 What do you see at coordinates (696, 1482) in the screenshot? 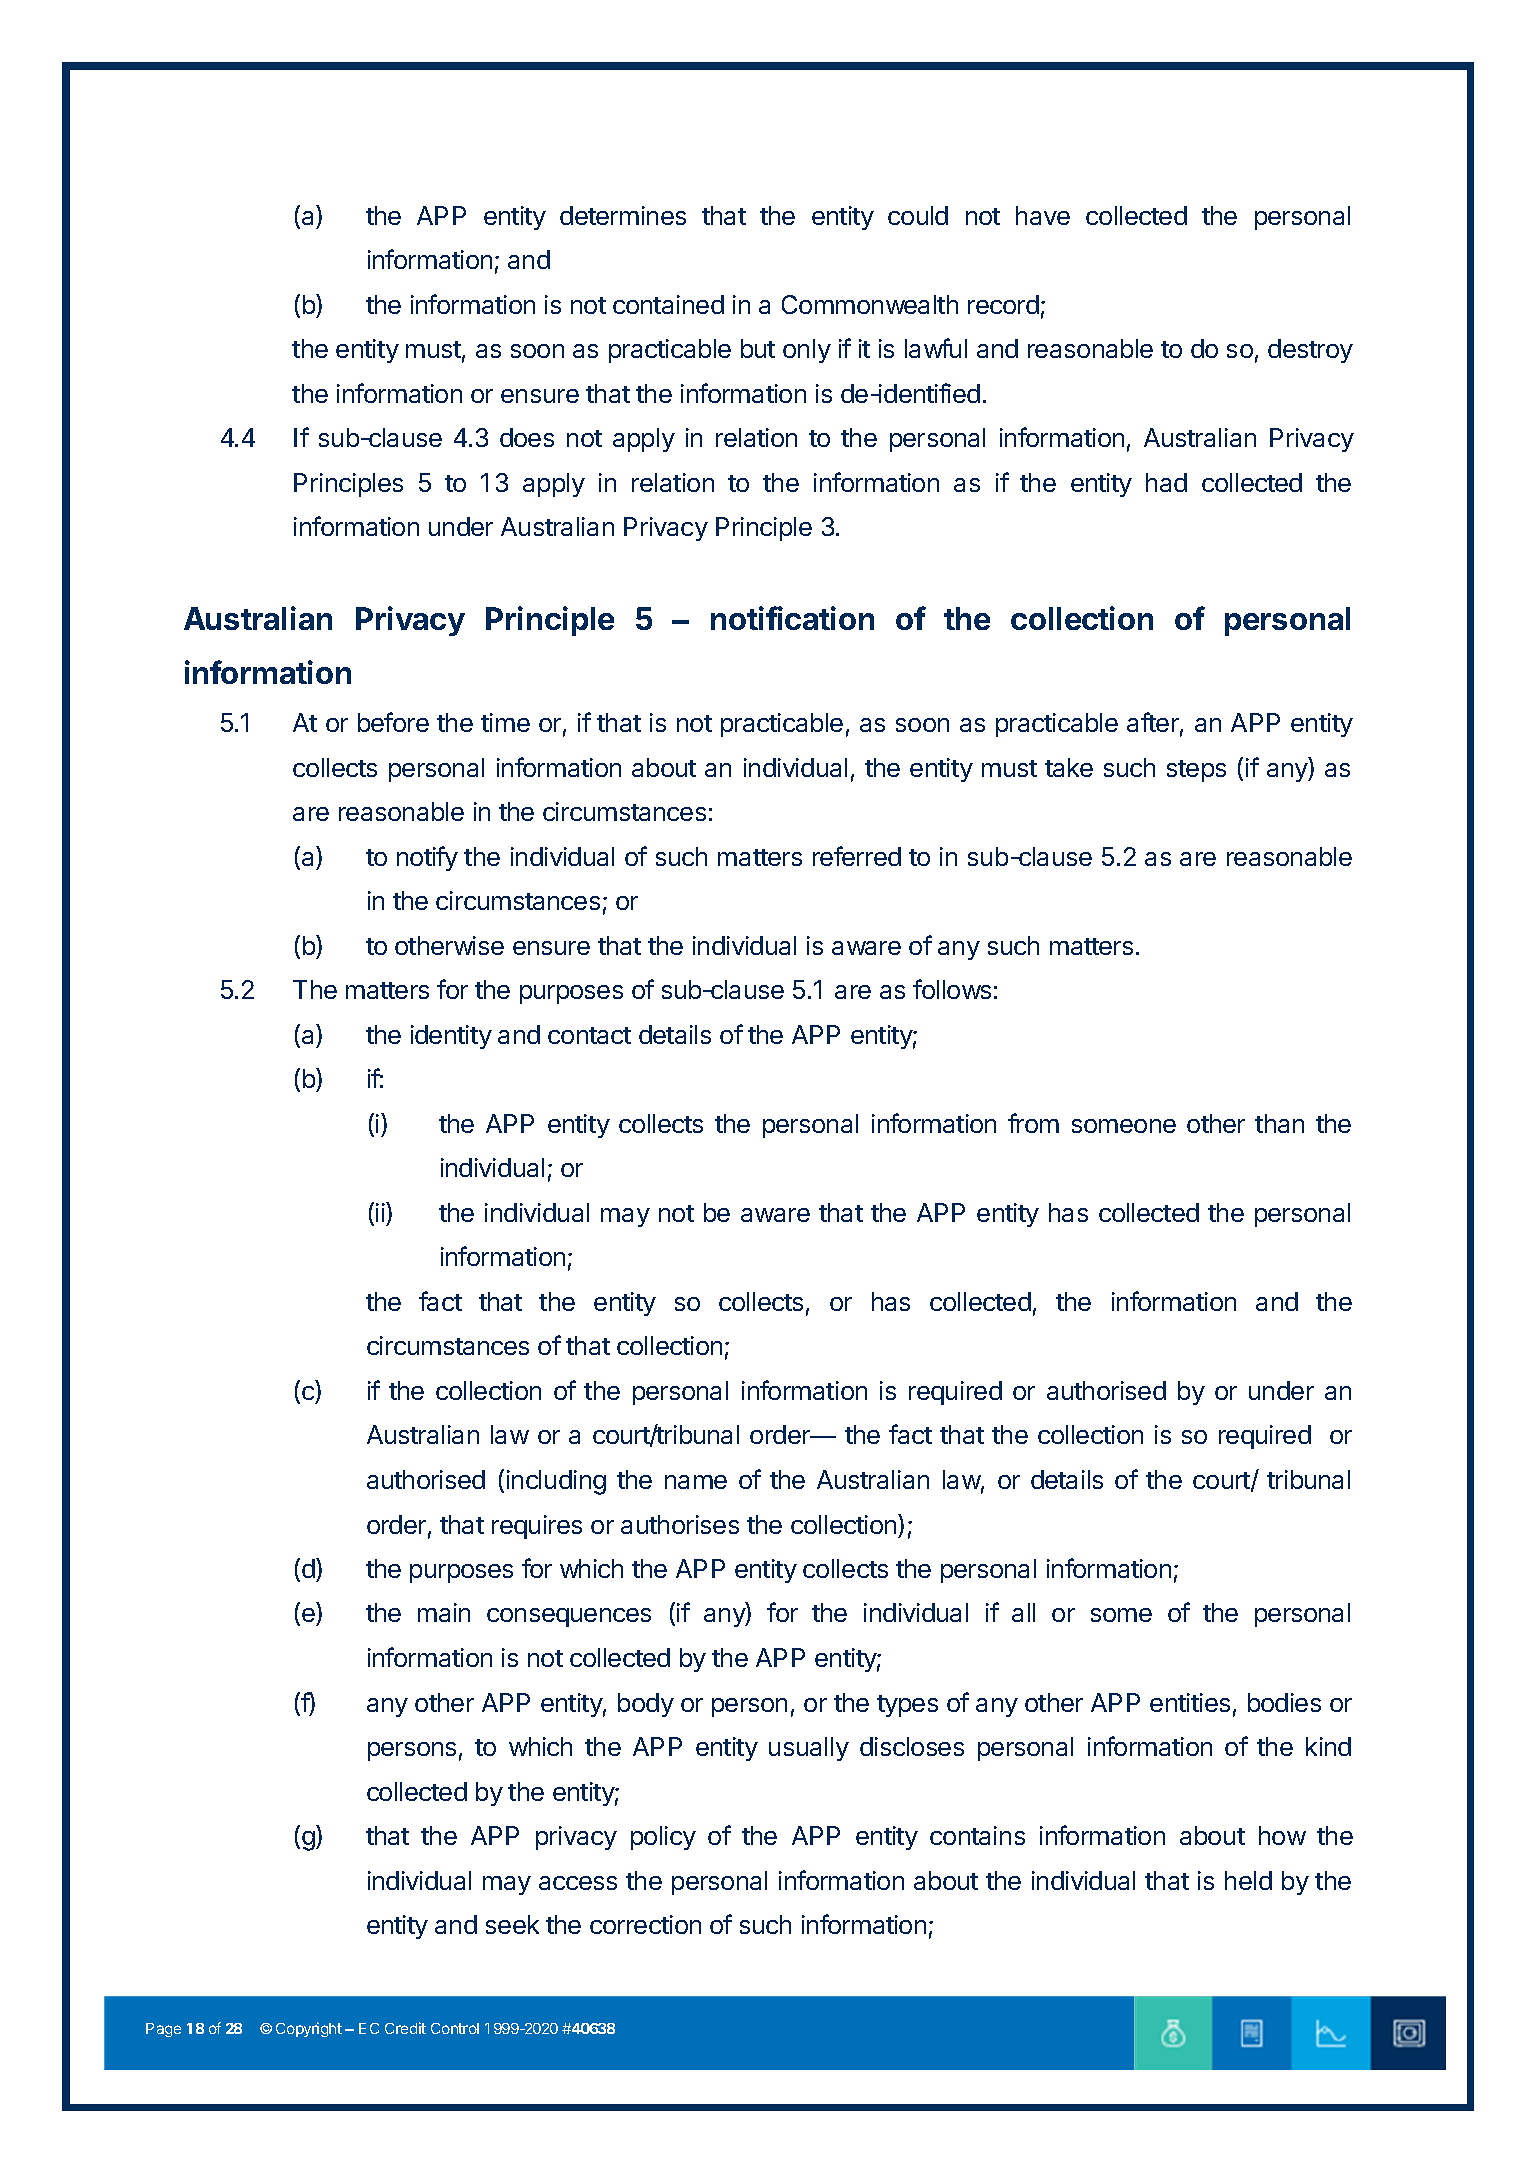
I see `name` at bounding box center [696, 1482].
